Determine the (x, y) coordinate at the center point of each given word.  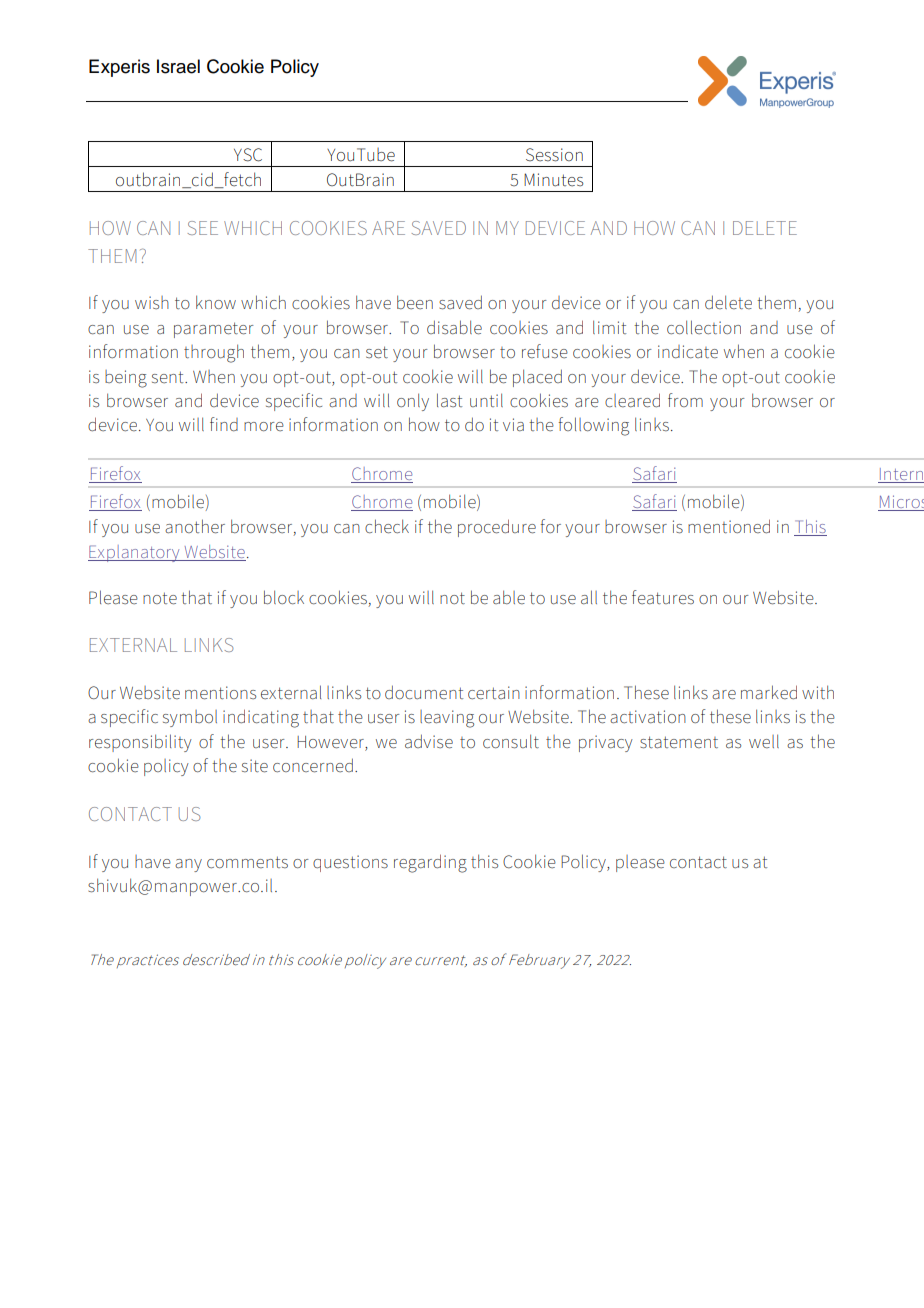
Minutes (554, 180)
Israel (178, 66)
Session (554, 155)
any (188, 865)
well (764, 741)
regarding (430, 863)
